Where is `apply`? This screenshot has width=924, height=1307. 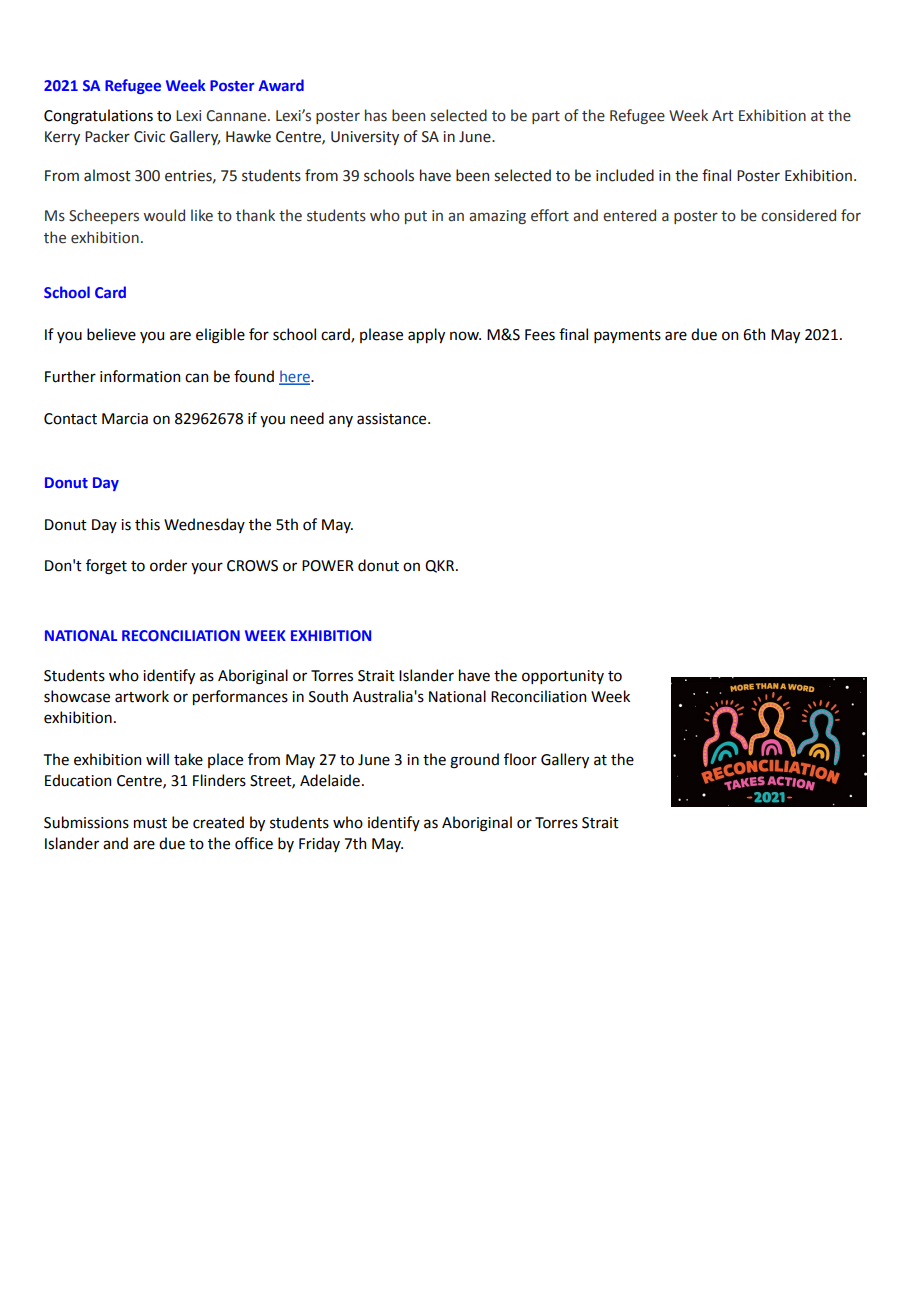 apply is located at coordinates (426, 335).
